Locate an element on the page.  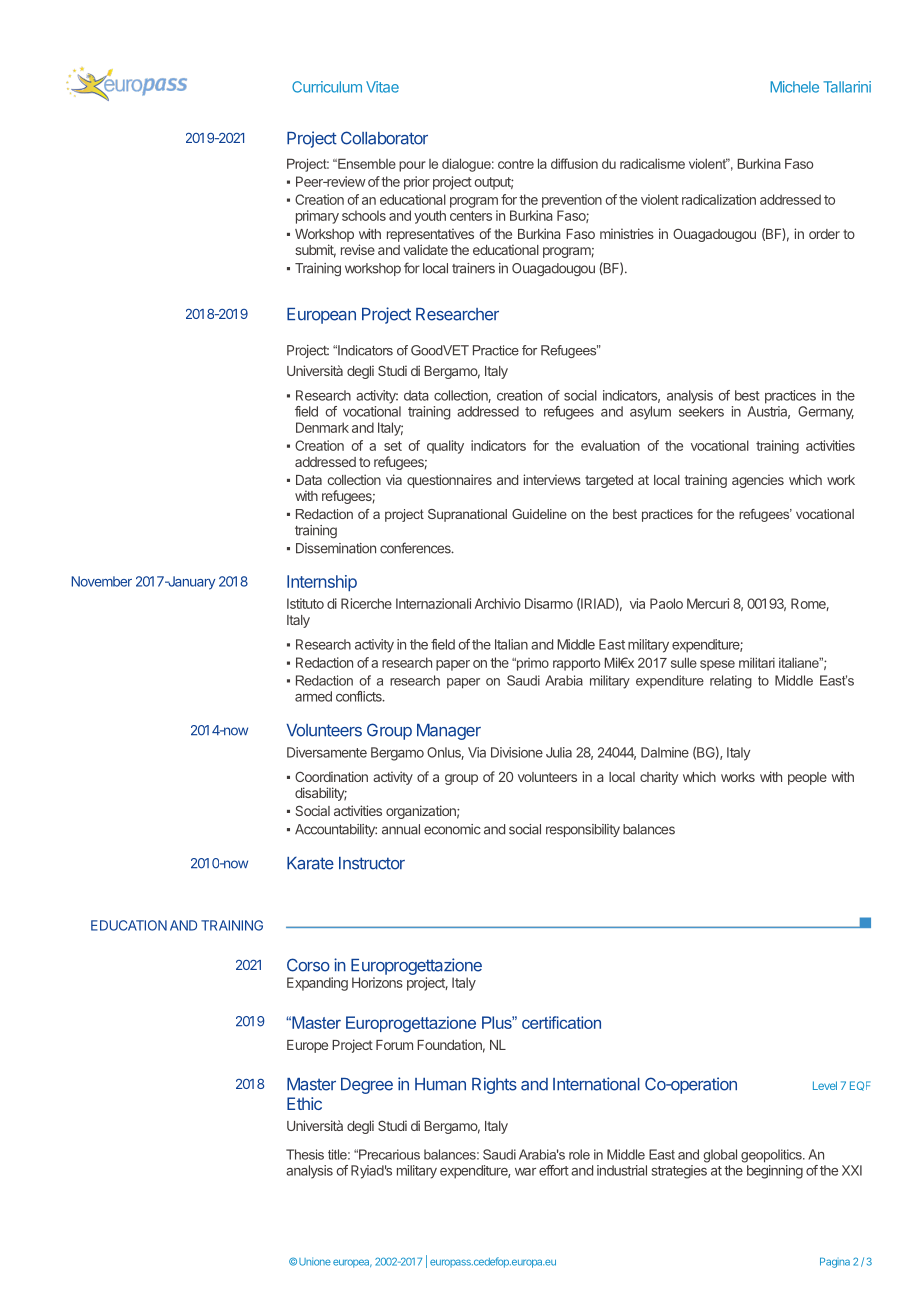
war is located at coordinates (525, 1172).
